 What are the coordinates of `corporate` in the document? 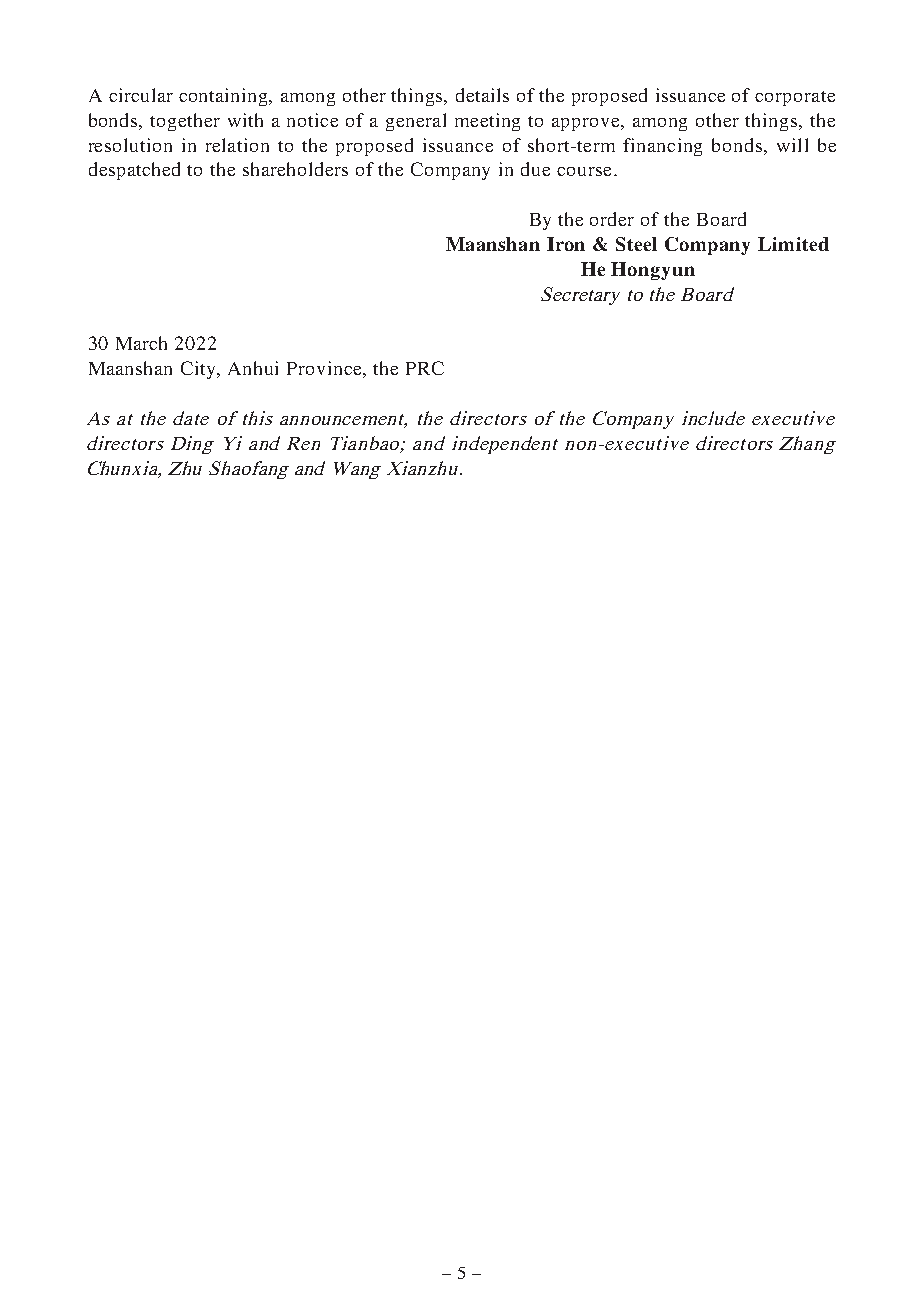 It's located at (795, 98).
